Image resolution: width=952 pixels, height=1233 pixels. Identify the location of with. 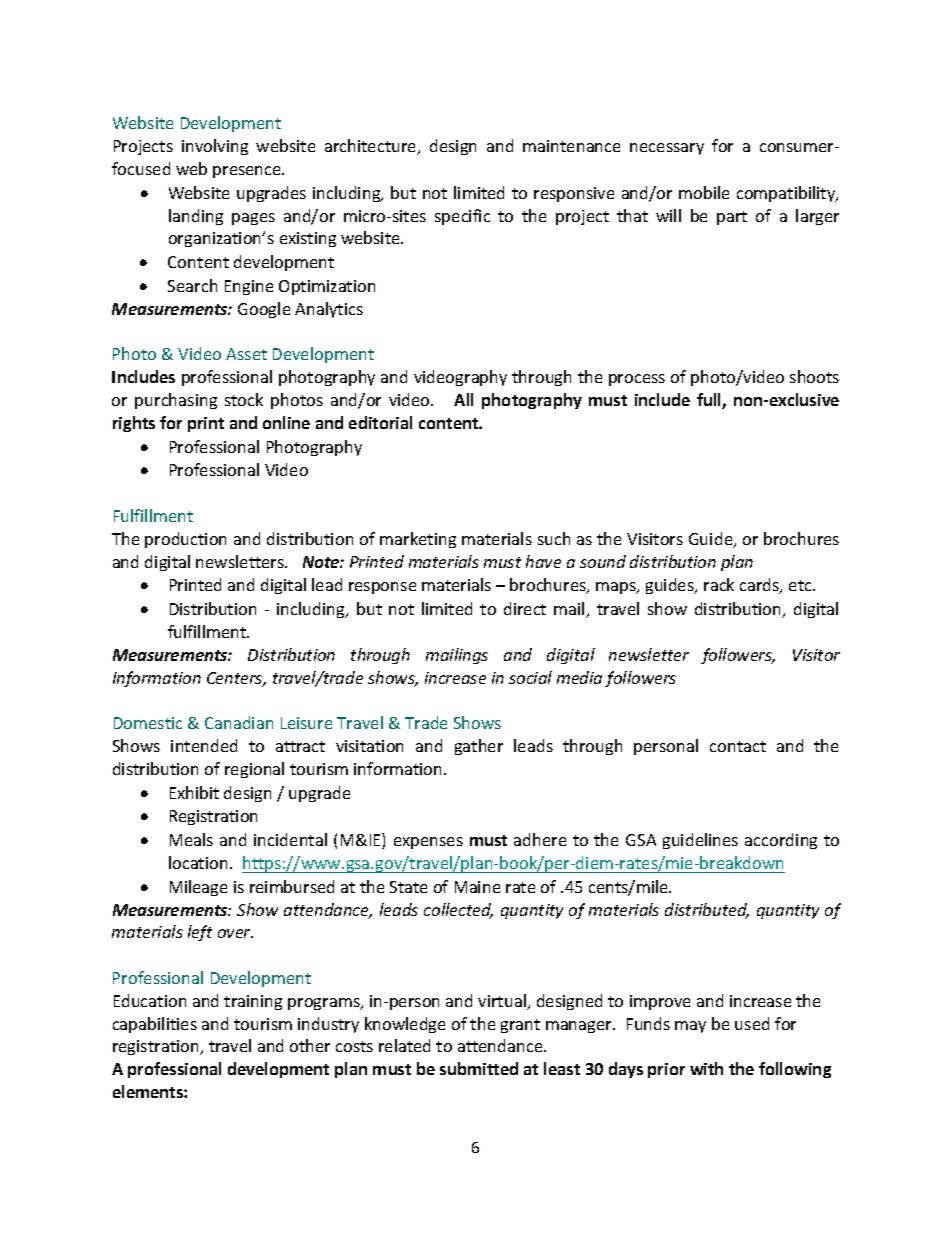
(706, 1068).
